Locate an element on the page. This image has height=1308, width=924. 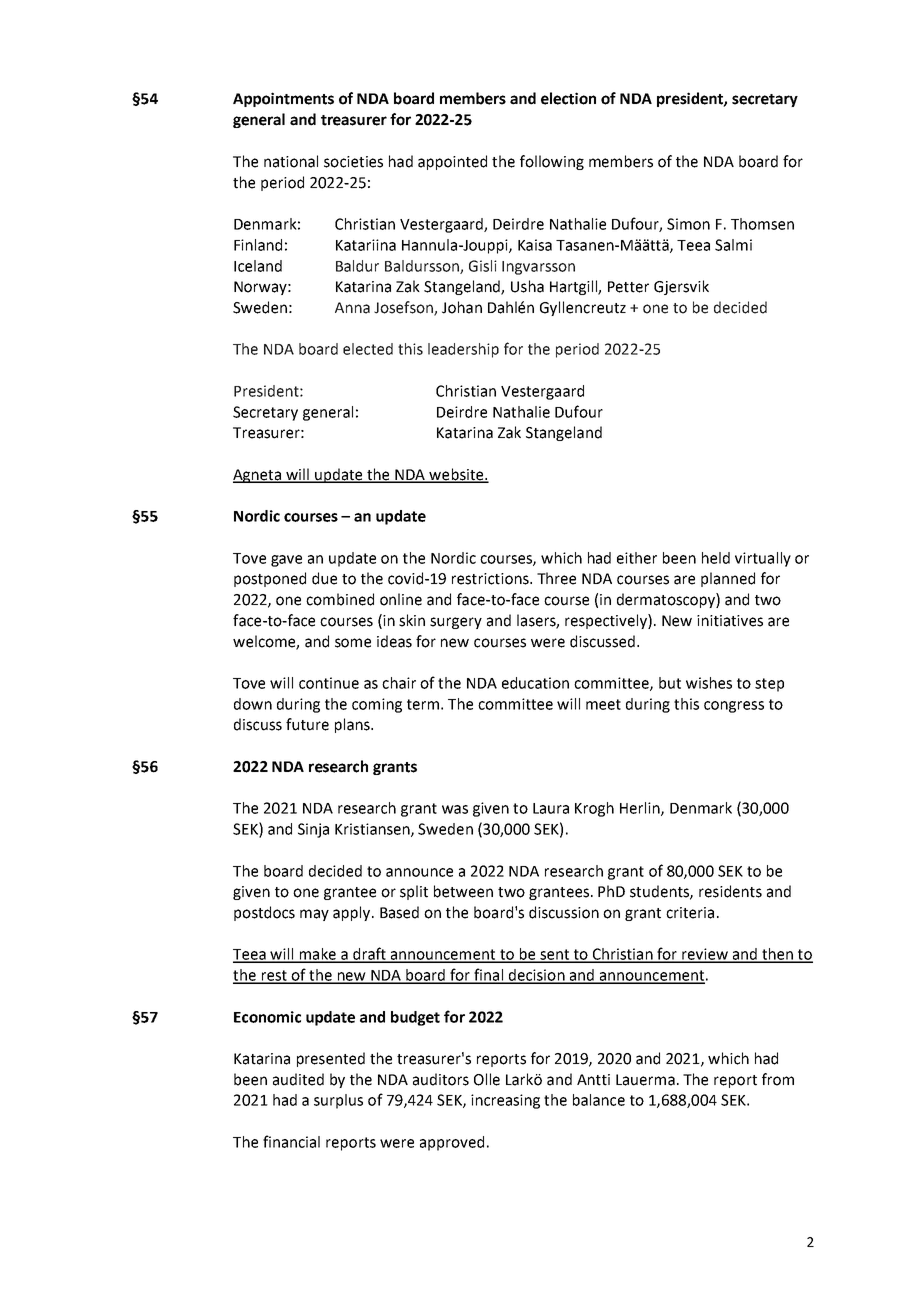
surplus is located at coordinates (338, 1101).
